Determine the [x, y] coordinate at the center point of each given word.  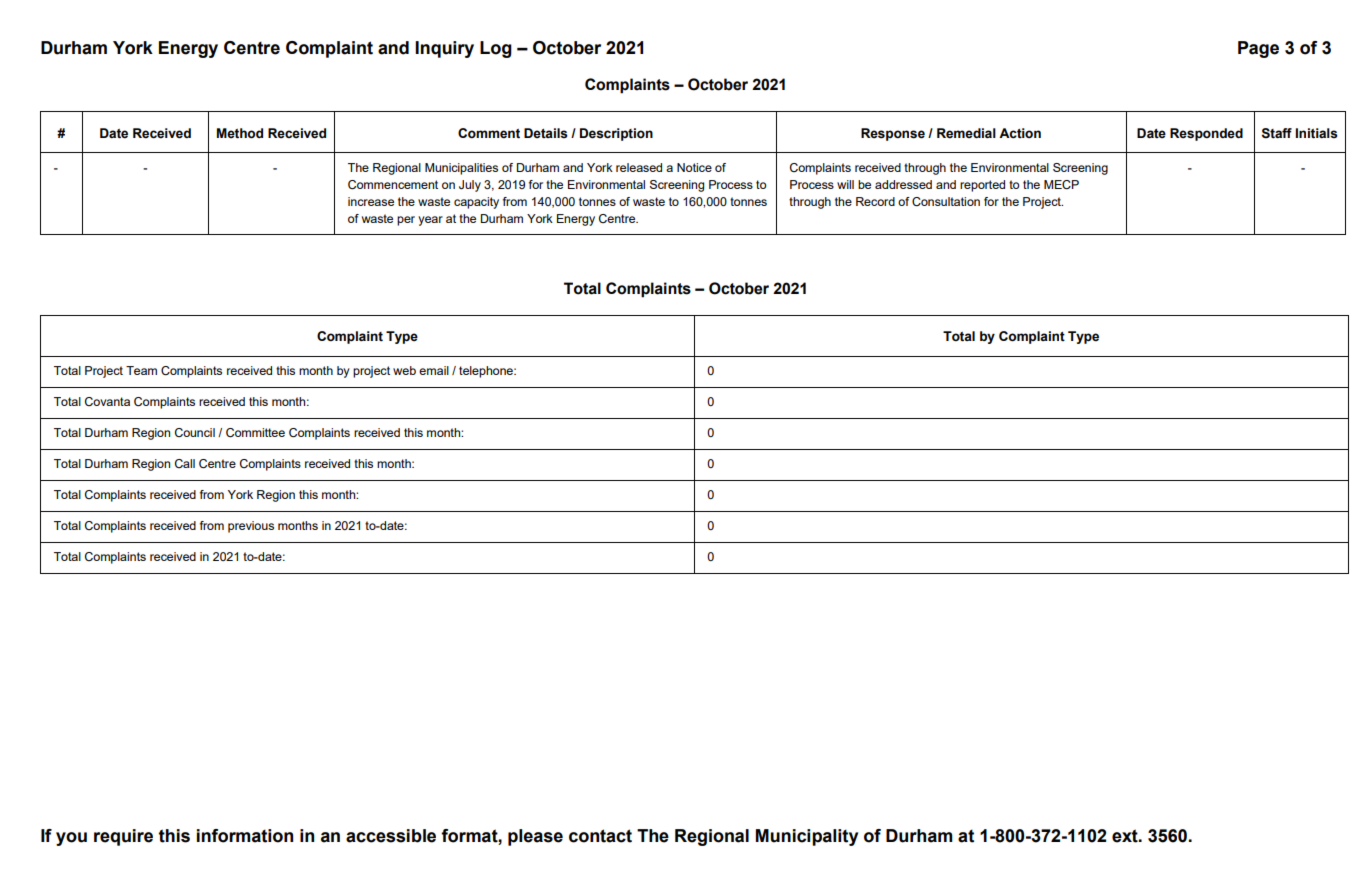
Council [195, 432]
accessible [391, 836]
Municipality [807, 837]
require [123, 837]
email [434, 370]
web [404, 370]
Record [875, 201]
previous [251, 527]
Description [616, 134]
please [535, 837]
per [406, 221]
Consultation [946, 201]
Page [1258, 49]
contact [600, 836]
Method [240, 133]
